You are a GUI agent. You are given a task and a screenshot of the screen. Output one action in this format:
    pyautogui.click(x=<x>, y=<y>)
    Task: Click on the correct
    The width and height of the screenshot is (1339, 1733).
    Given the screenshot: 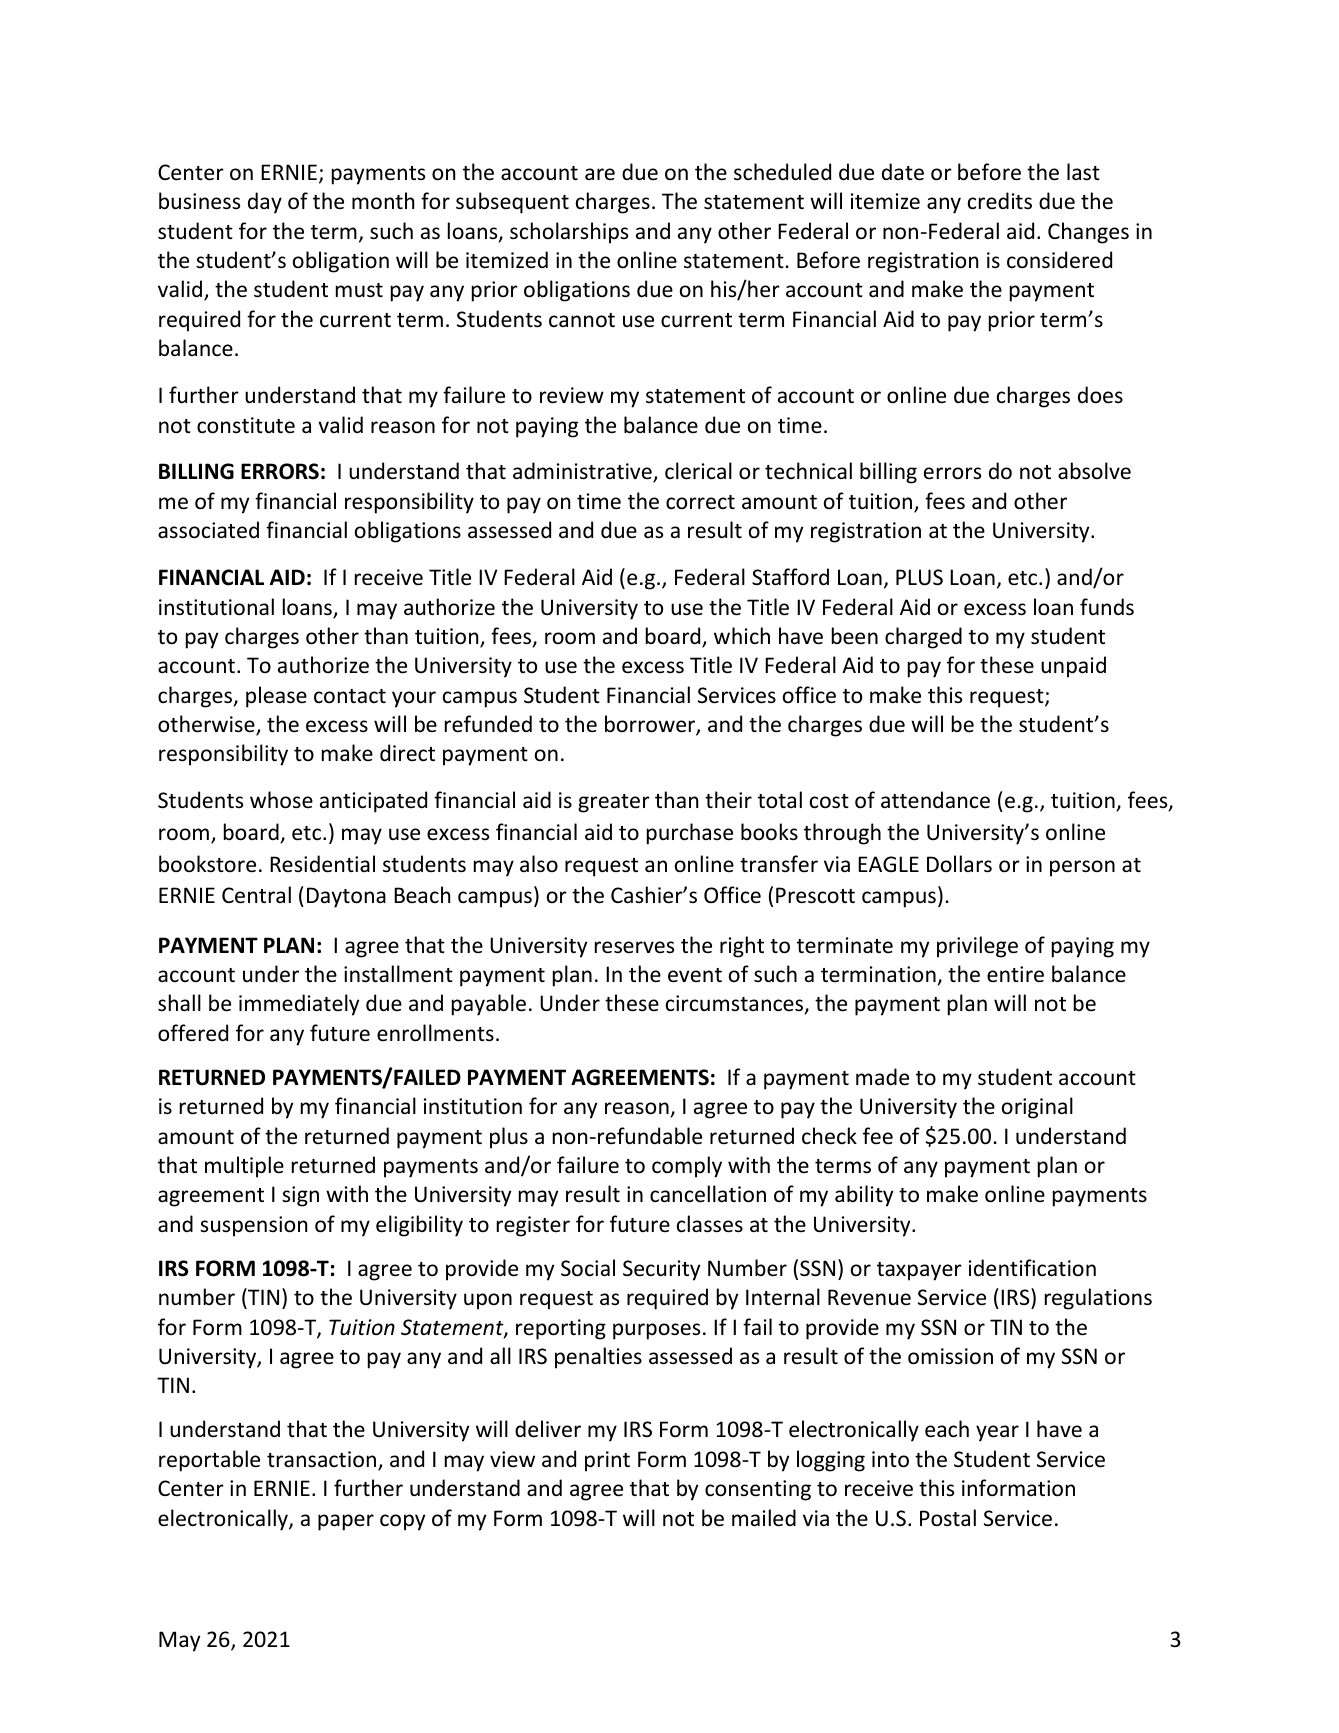 What is the action you would take?
    pyautogui.click(x=700, y=502)
